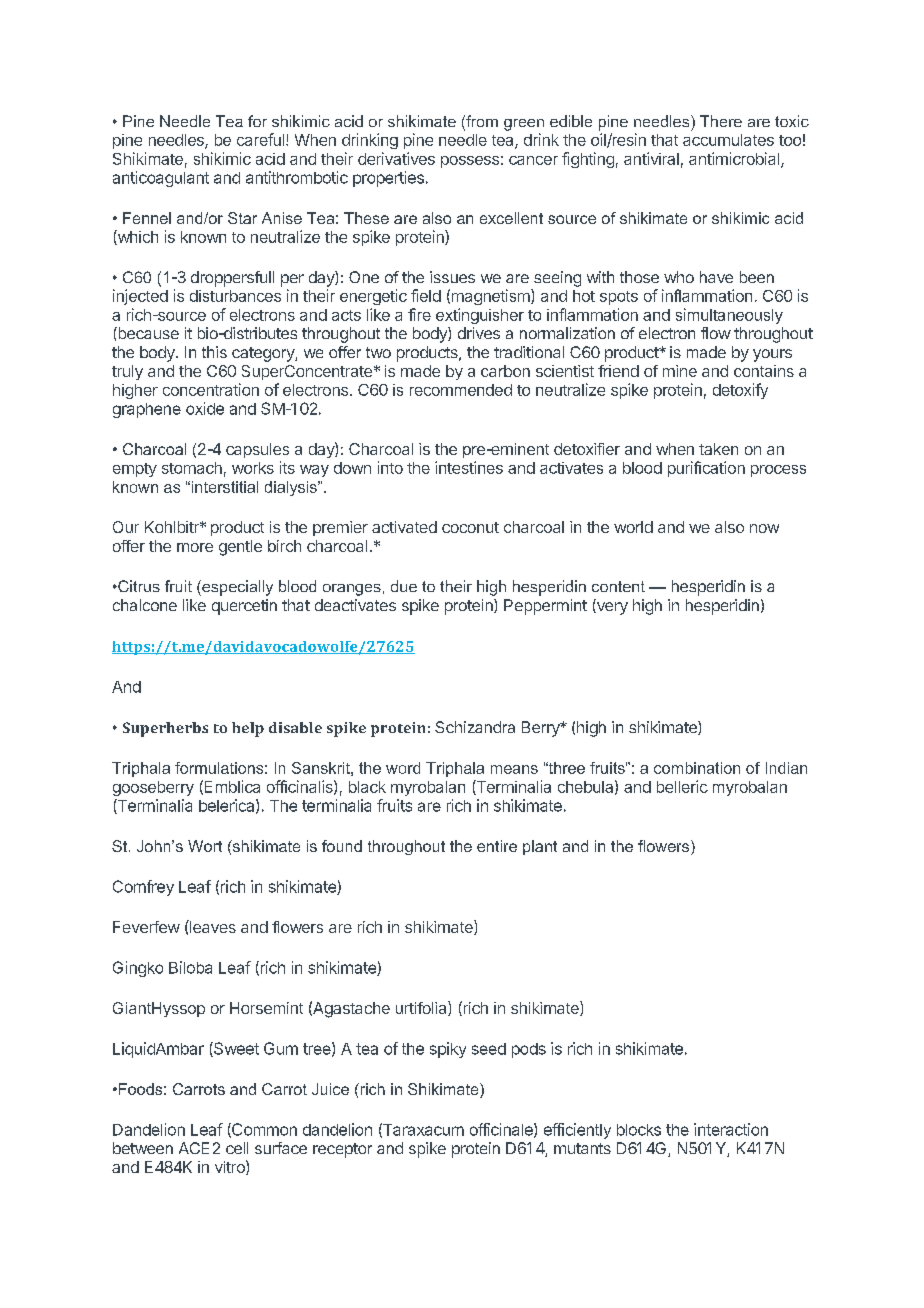 The width and height of the page is (924, 1308). What do you see at coordinates (260, 139) in the page?
I see `careful` at bounding box center [260, 139].
